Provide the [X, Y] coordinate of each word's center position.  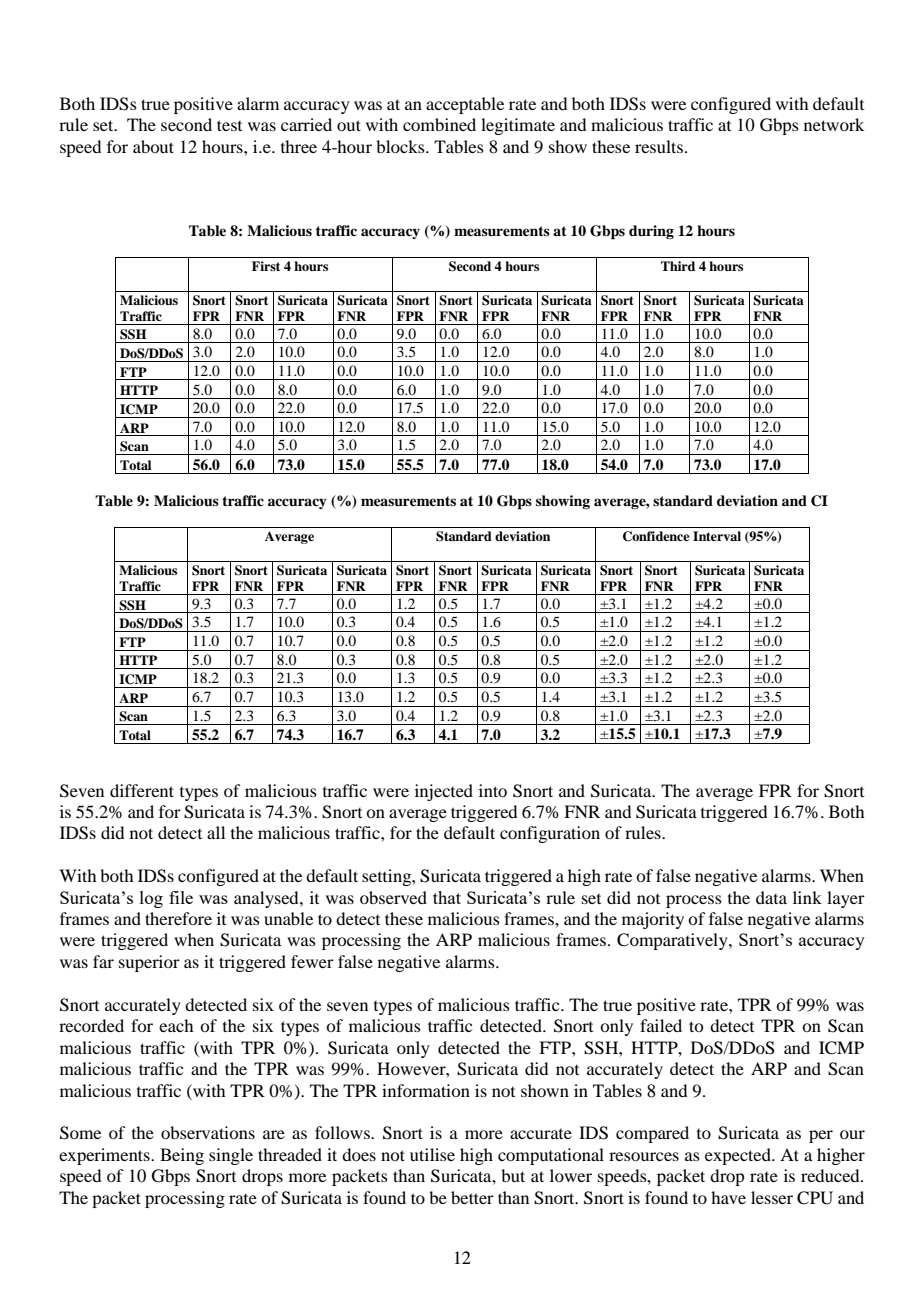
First [266, 266]
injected [444, 792]
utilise [432, 1154]
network [834, 124]
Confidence [656, 536]
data [771, 897]
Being [182, 1156]
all [216, 832]
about [153, 146]
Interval [717, 536]
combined [439, 124]
